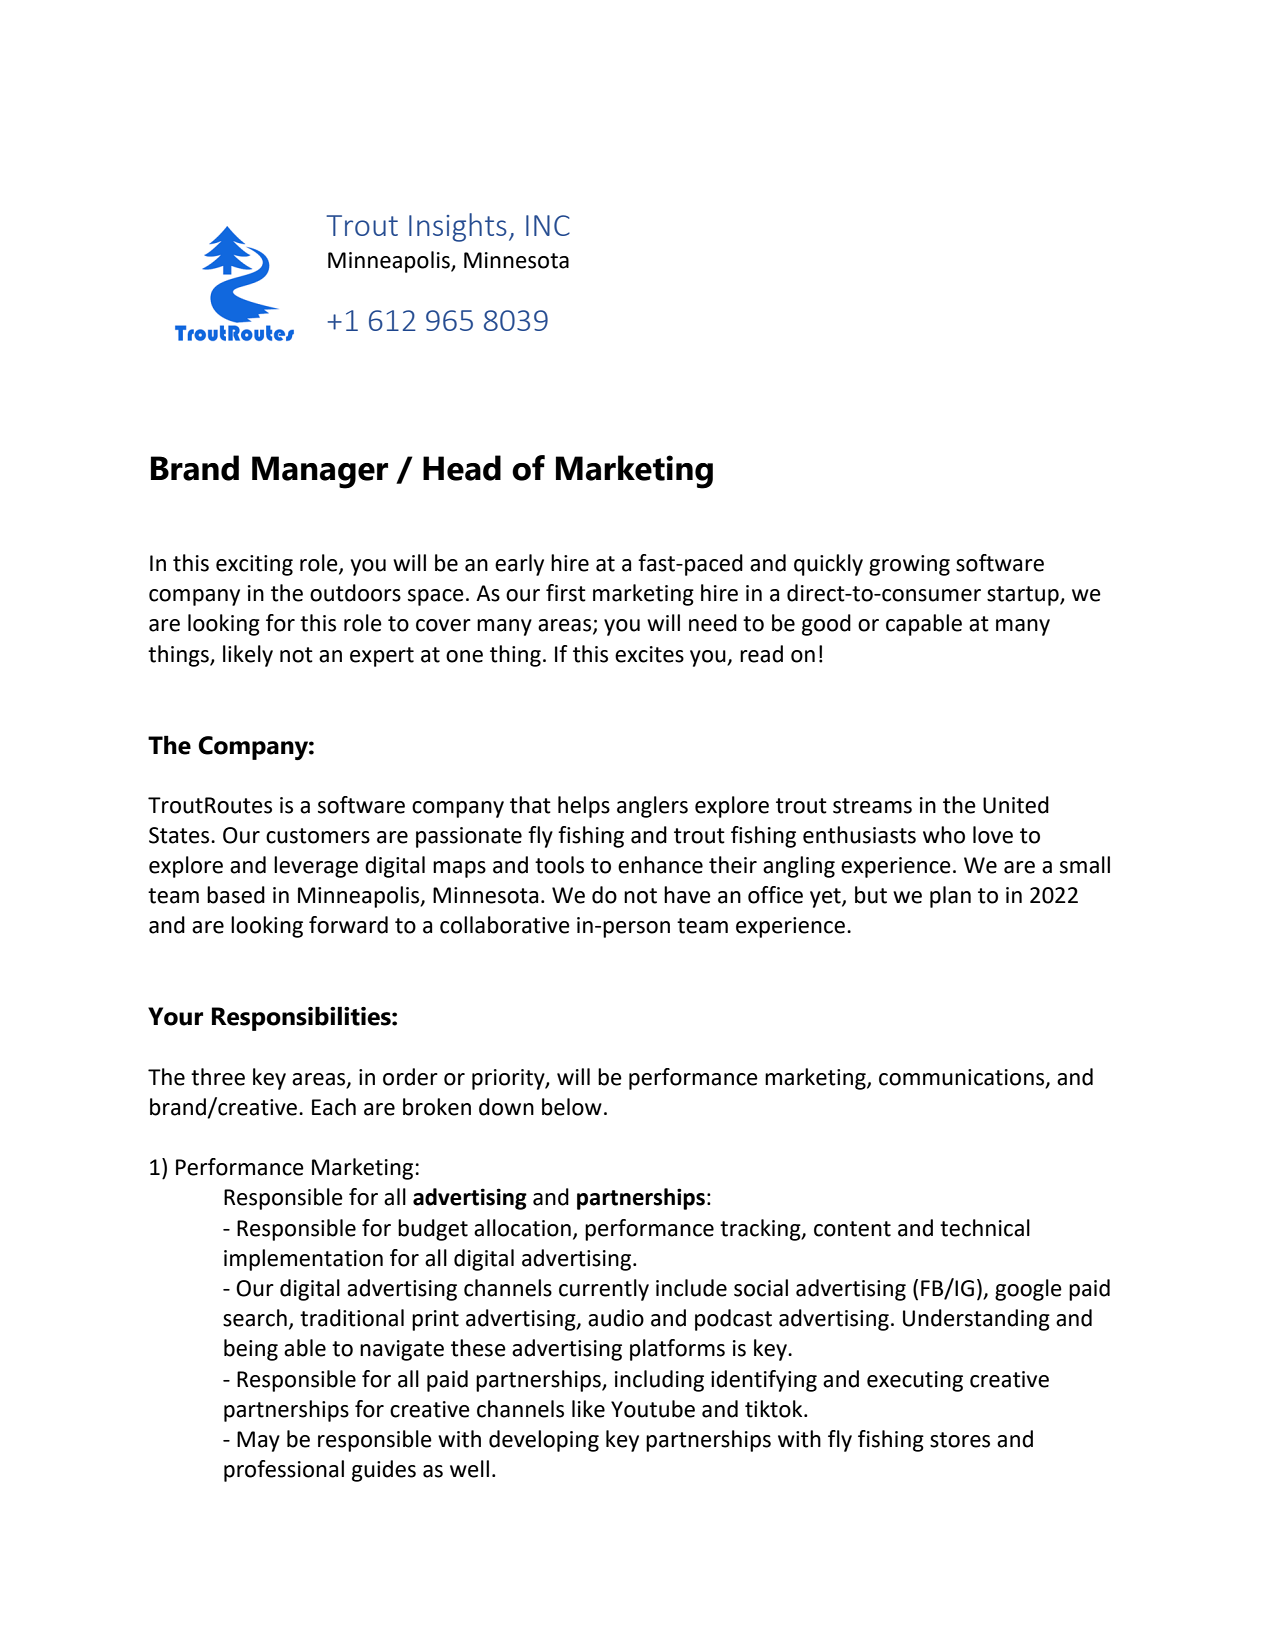 The height and width of the page is (1633, 1262). Describe the element at coordinates (254, 565) in the page. I see `exciting` at that location.
